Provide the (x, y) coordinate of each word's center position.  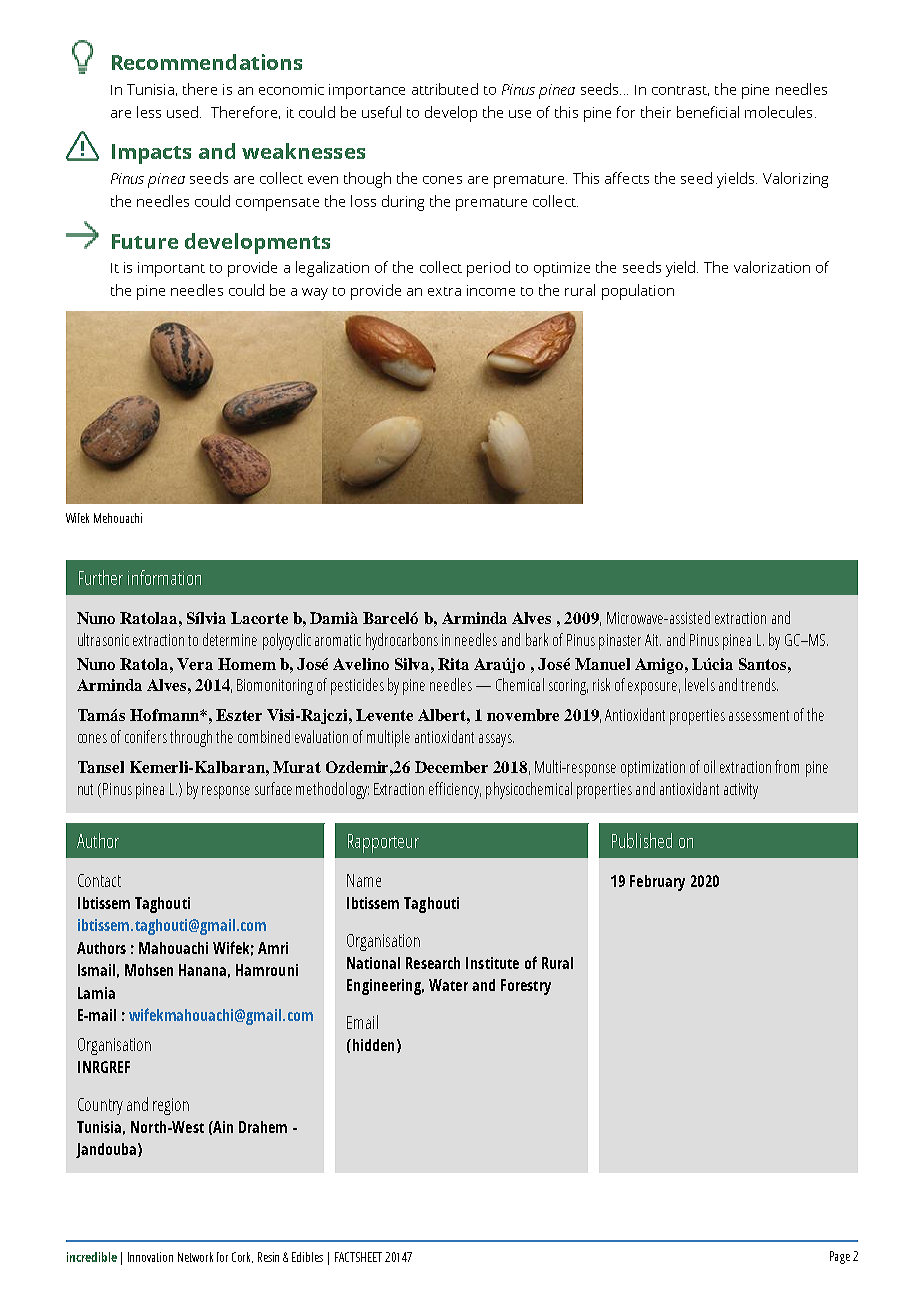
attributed (445, 89)
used (184, 112)
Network (195, 1257)
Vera (195, 664)
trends (759, 684)
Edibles (307, 1257)
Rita (453, 664)
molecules (778, 112)
